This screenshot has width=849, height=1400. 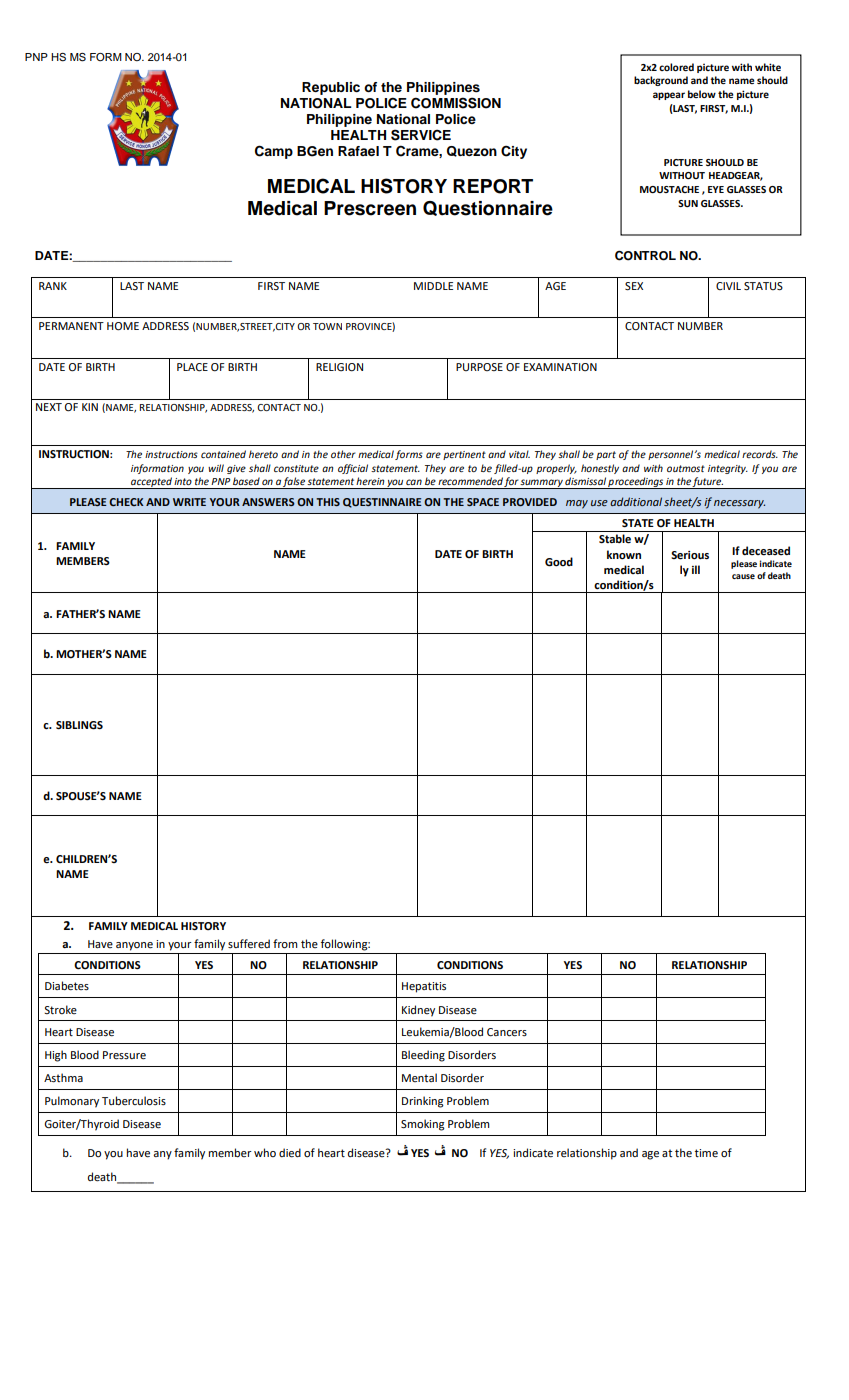 I want to click on Smoking, so click(x=423, y=1125).
